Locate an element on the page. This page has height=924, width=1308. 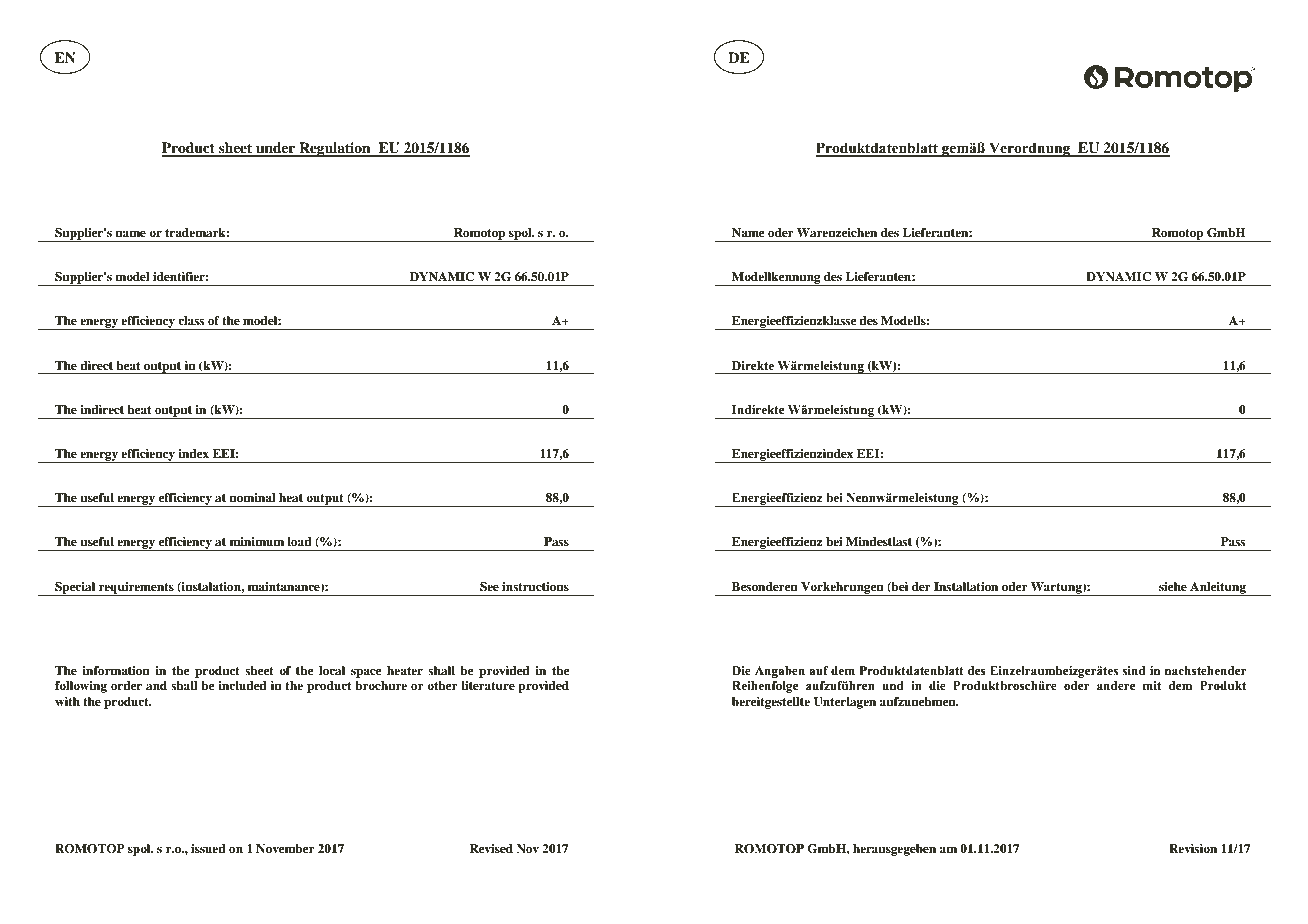
under is located at coordinates (276, 149).
